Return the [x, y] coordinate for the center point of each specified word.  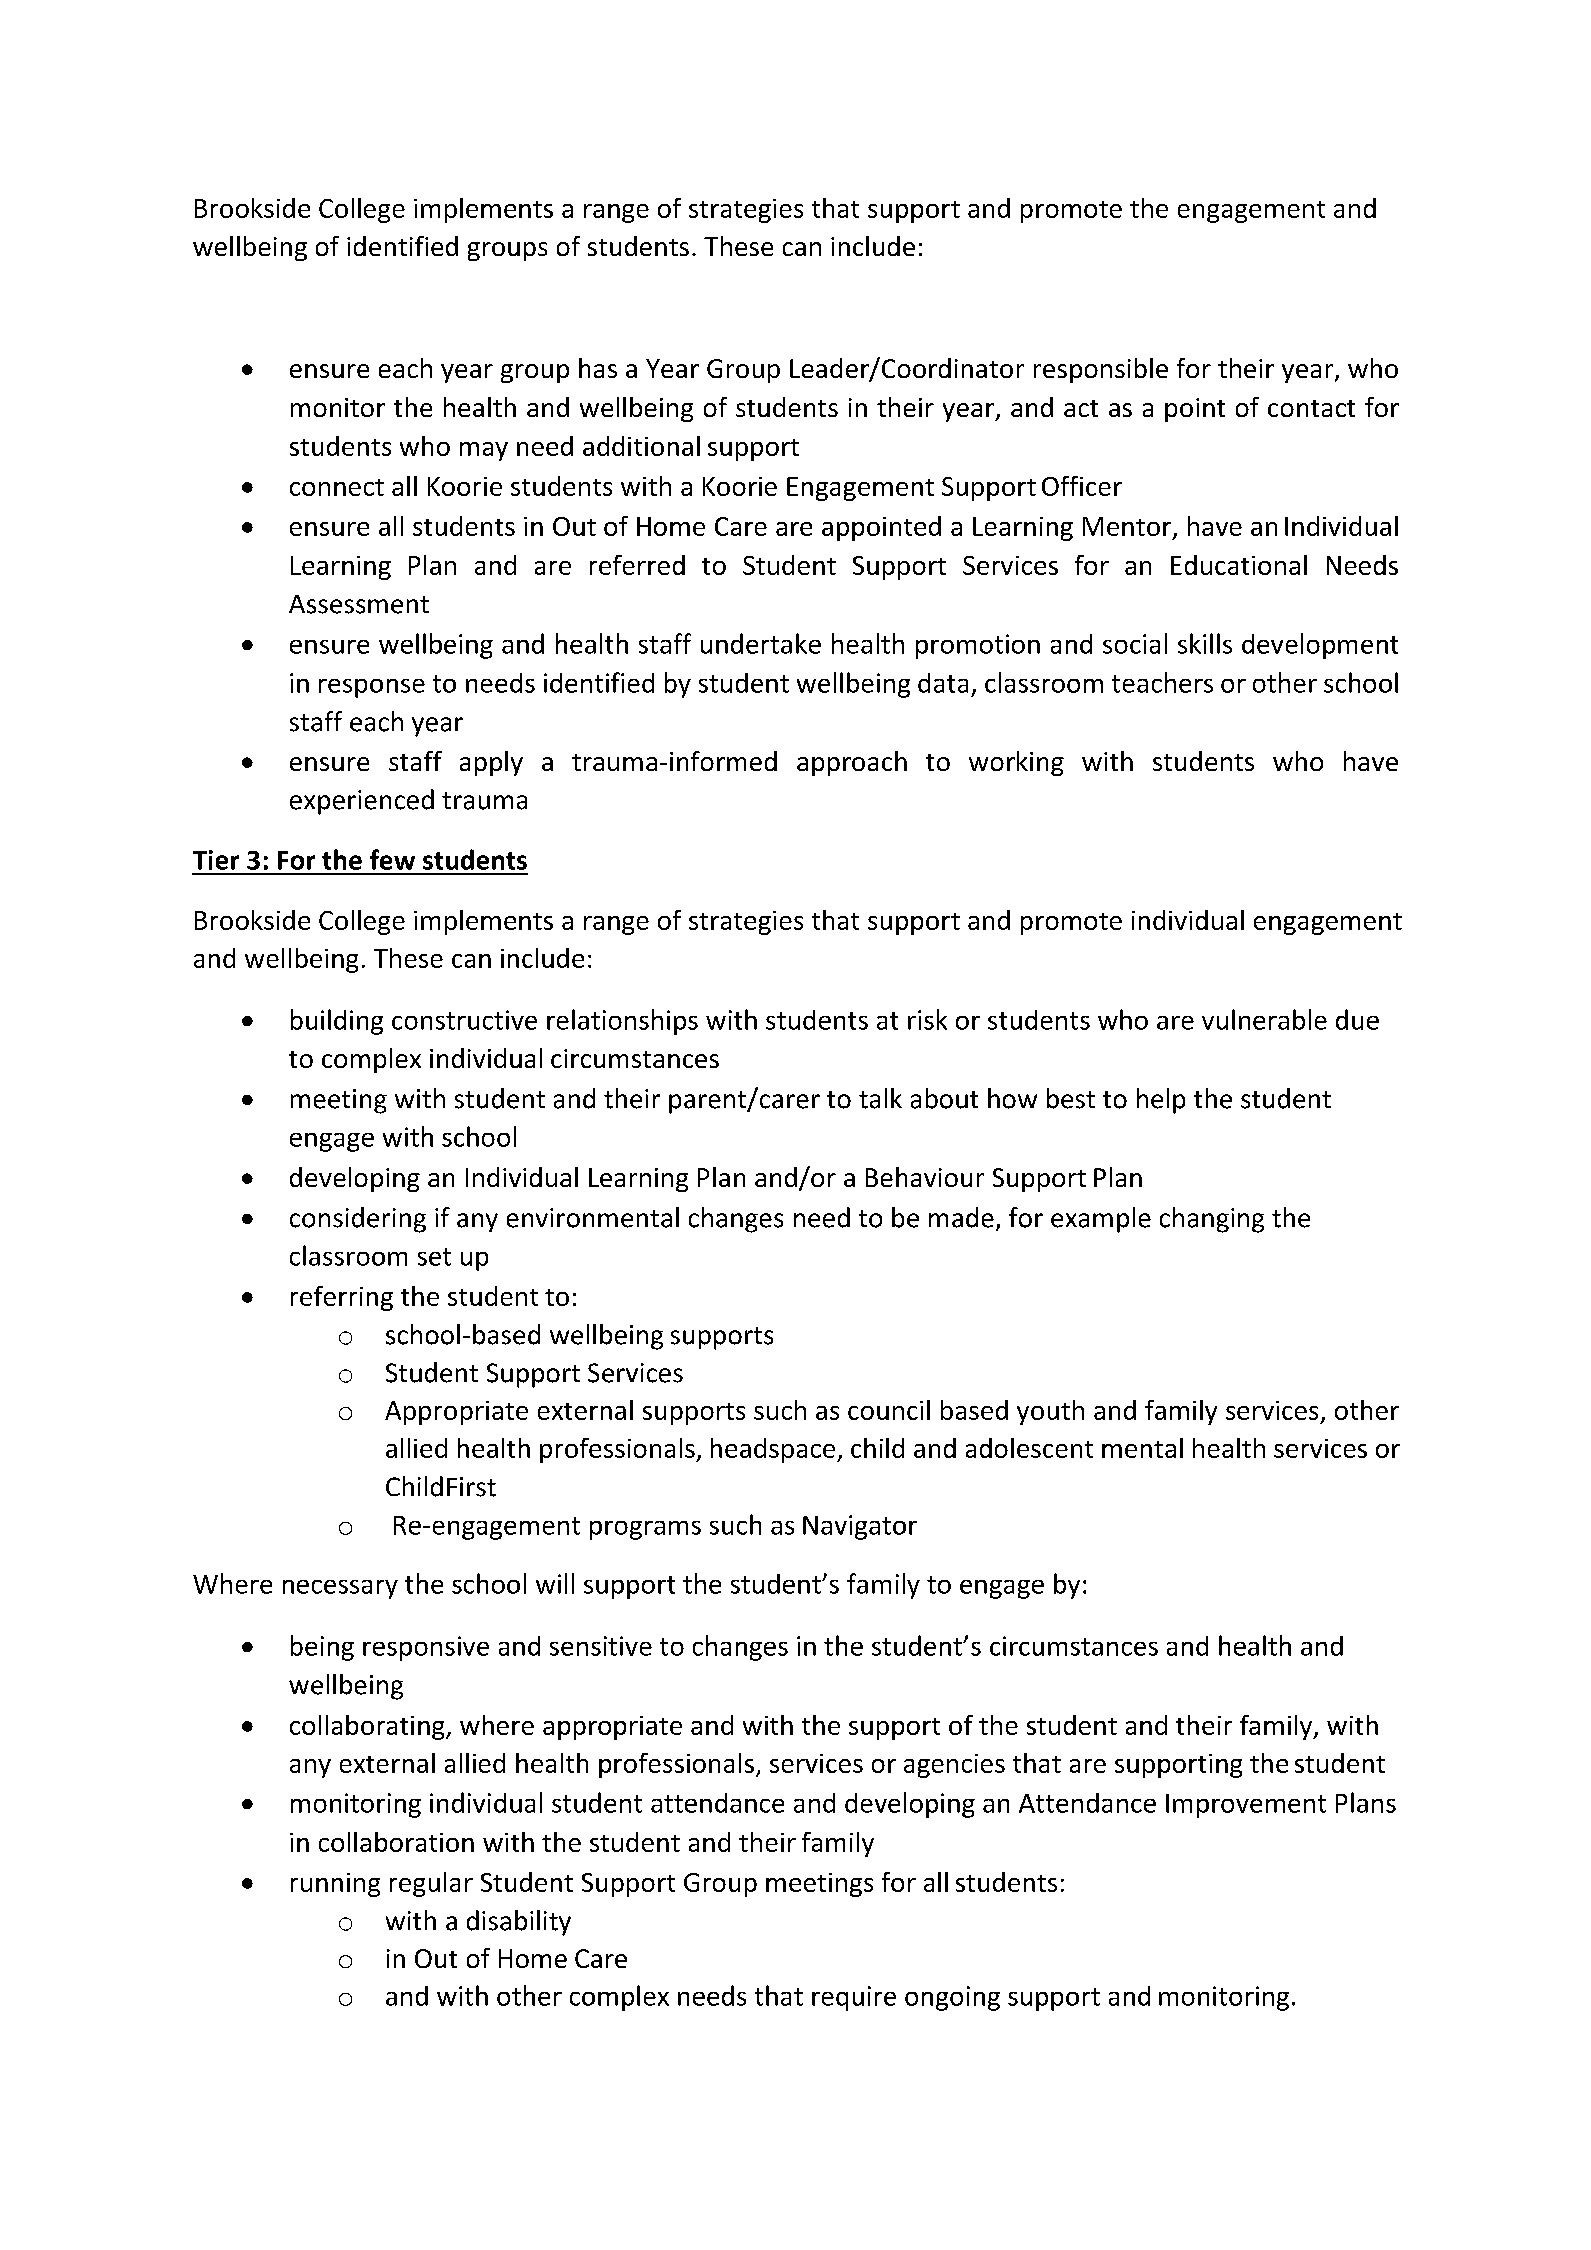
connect [337, 487]
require [854, 1998]
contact [1311, 408]
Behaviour [925, 1177]
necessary [340, 1589]
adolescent [1029, 1448]
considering [358, 1220]
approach [852, 763]
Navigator [860, 1527]
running [335, 1885]
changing [1212, 1220]
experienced [362, 802]
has [598, 368]
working [1016, 763]
